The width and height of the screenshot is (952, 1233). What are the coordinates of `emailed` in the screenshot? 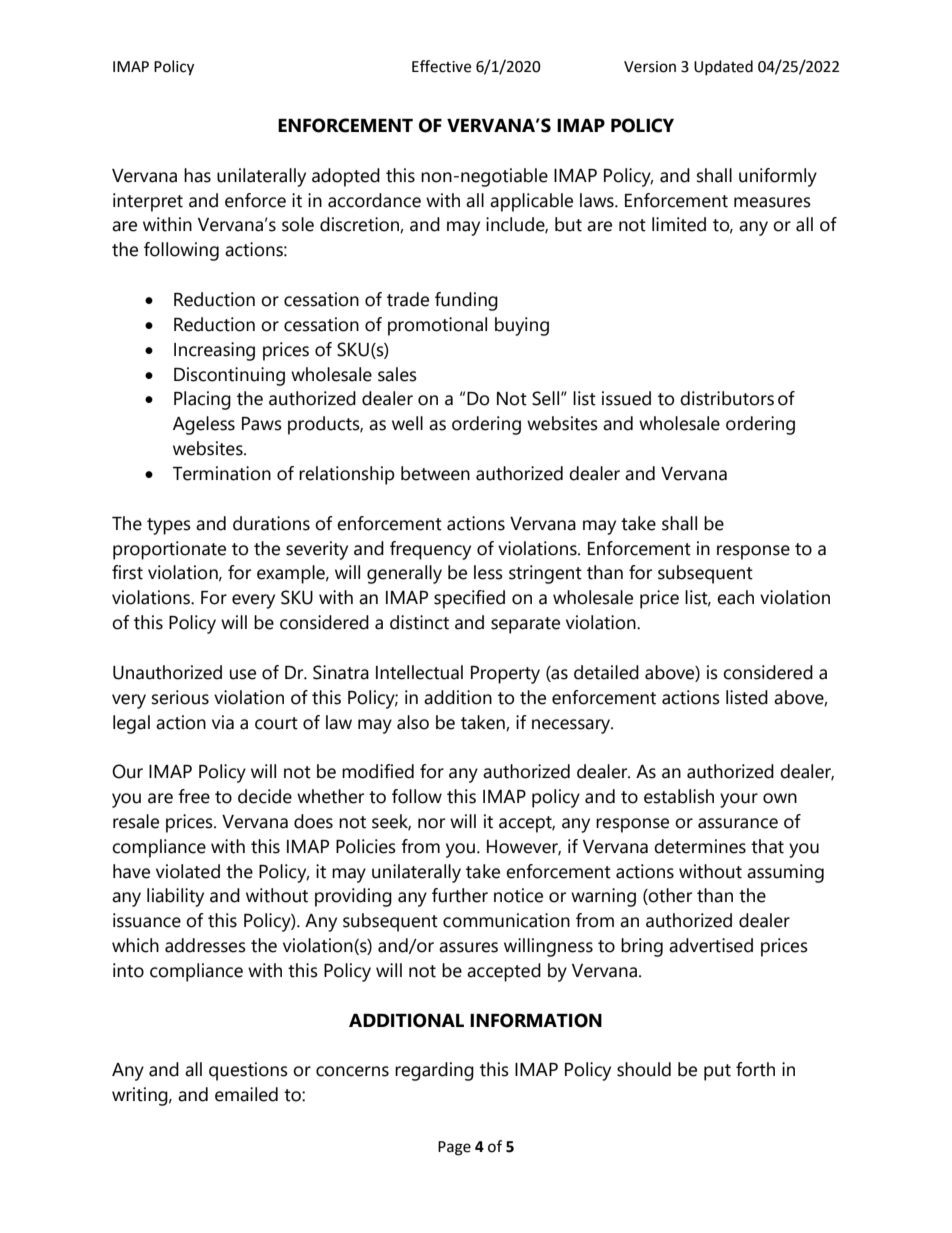 It's located at (246, 1094).
